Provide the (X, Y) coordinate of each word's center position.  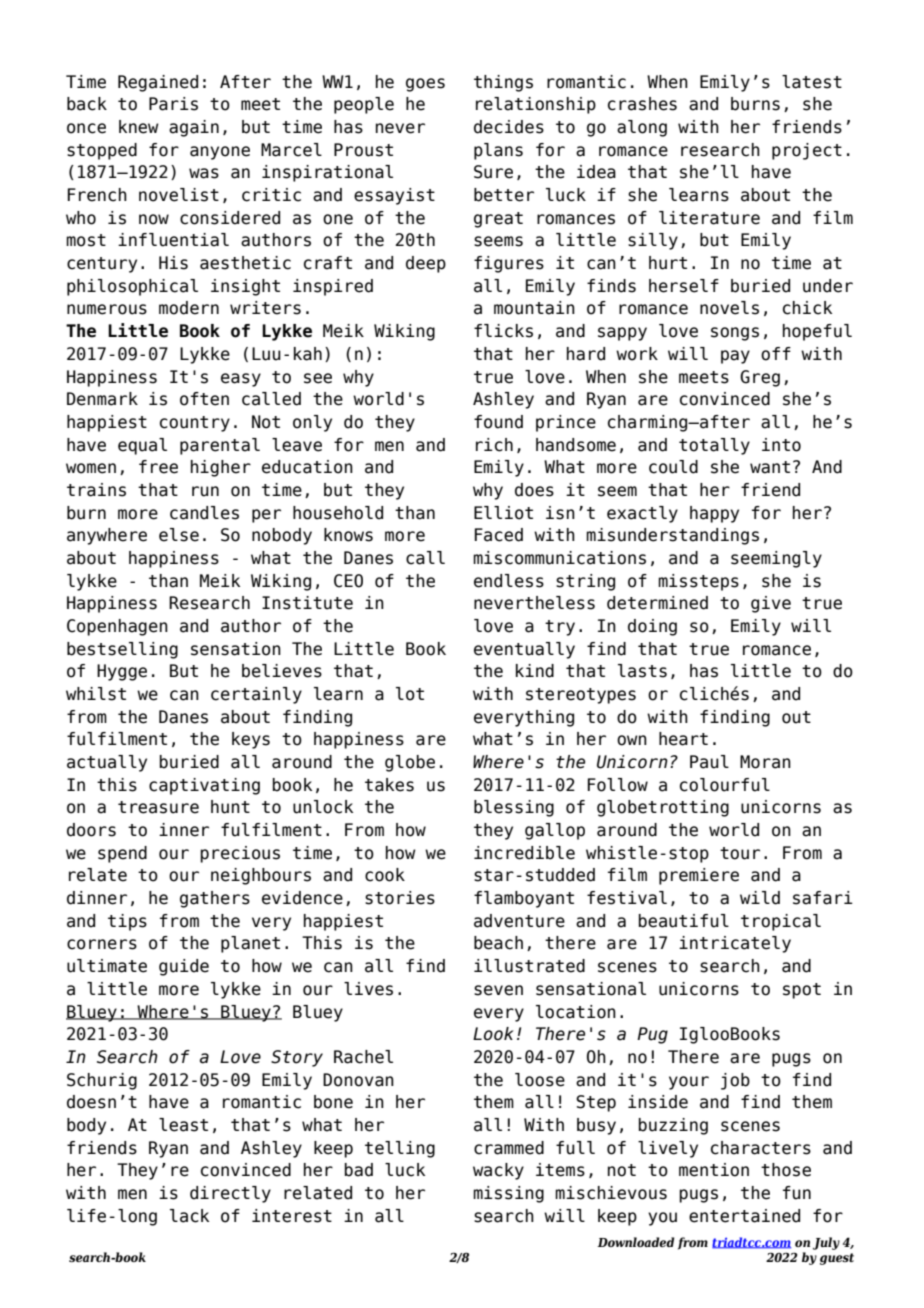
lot (410, 694)
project (807, 151)
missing (508, 1194)
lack (189, 1216)
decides (509, 127)
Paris (173, 104)
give (771, 604)
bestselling (122, 650)
